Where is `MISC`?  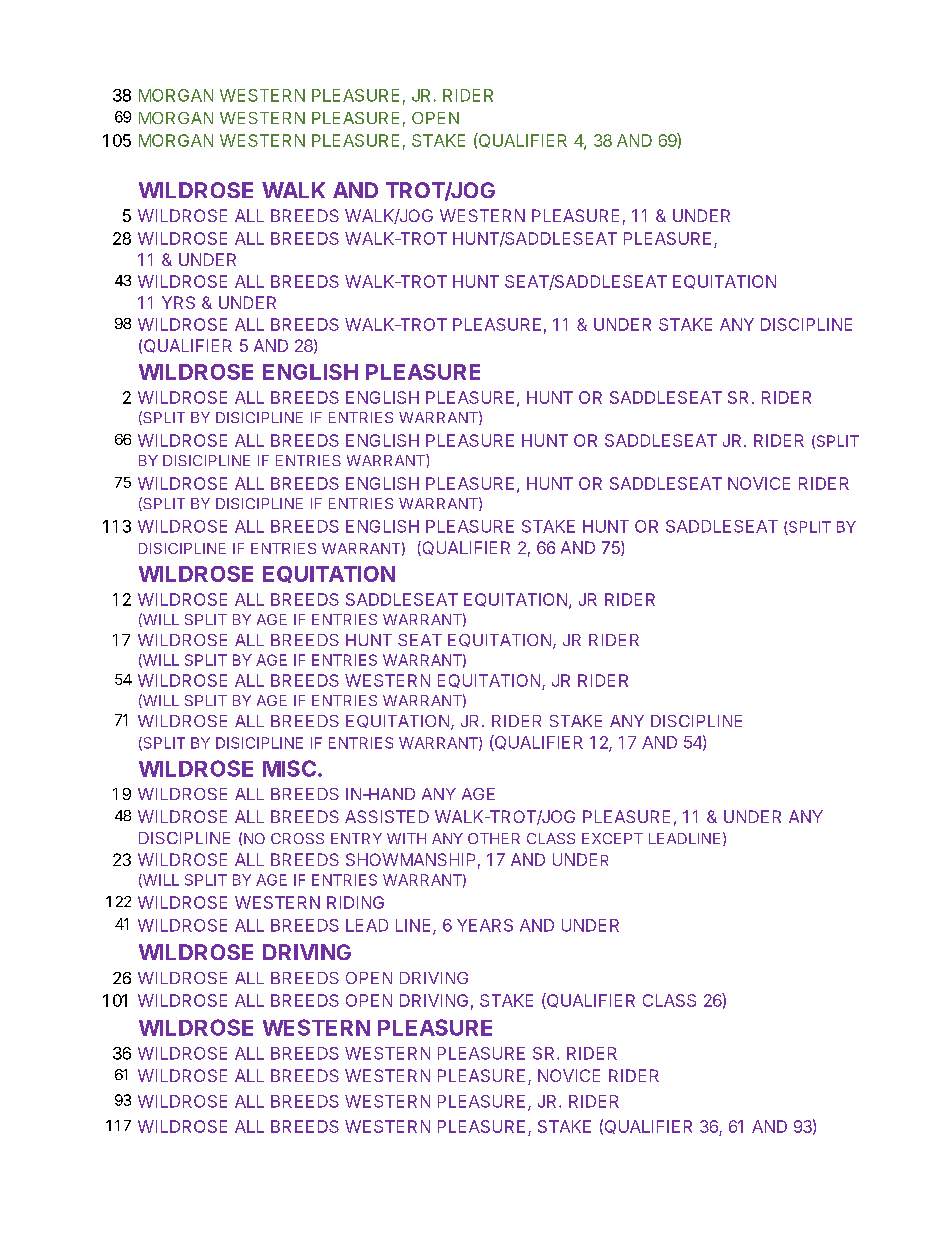
MISC is located at coordinates (289, 768).
